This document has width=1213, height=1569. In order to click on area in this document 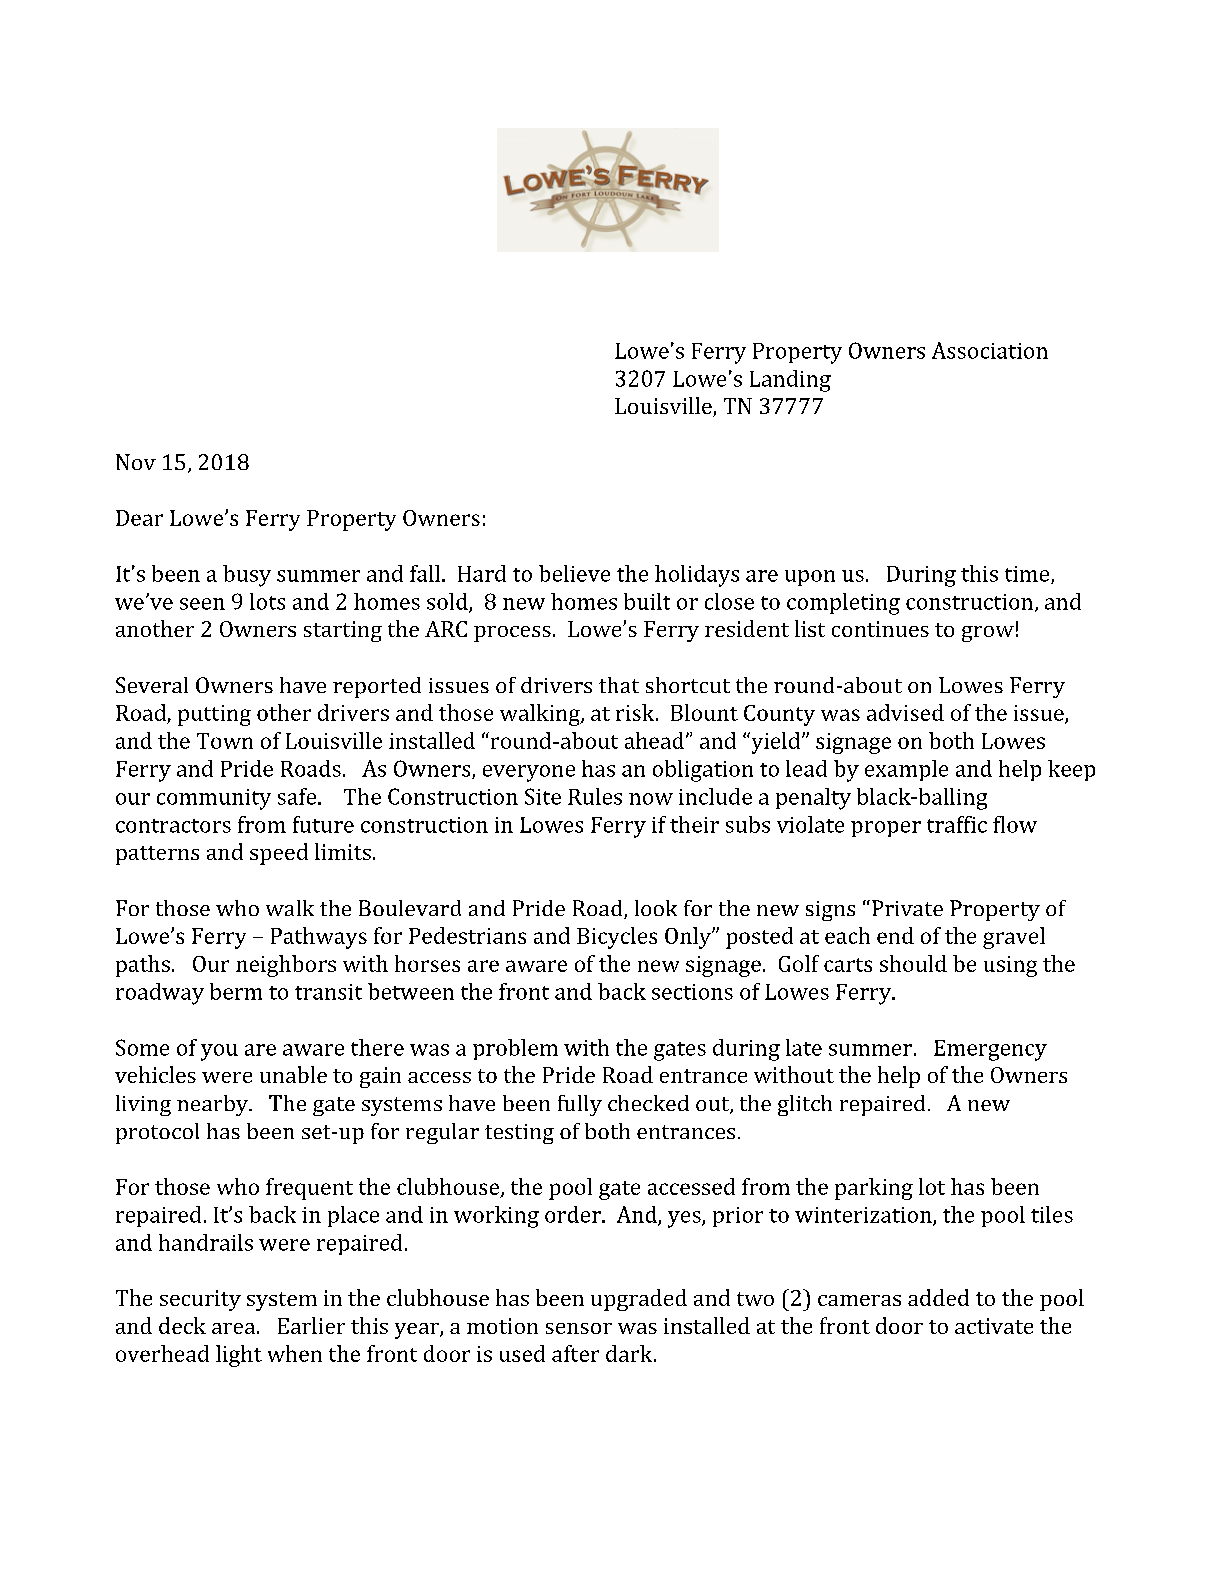, I will do `click(233, 1328)`.
